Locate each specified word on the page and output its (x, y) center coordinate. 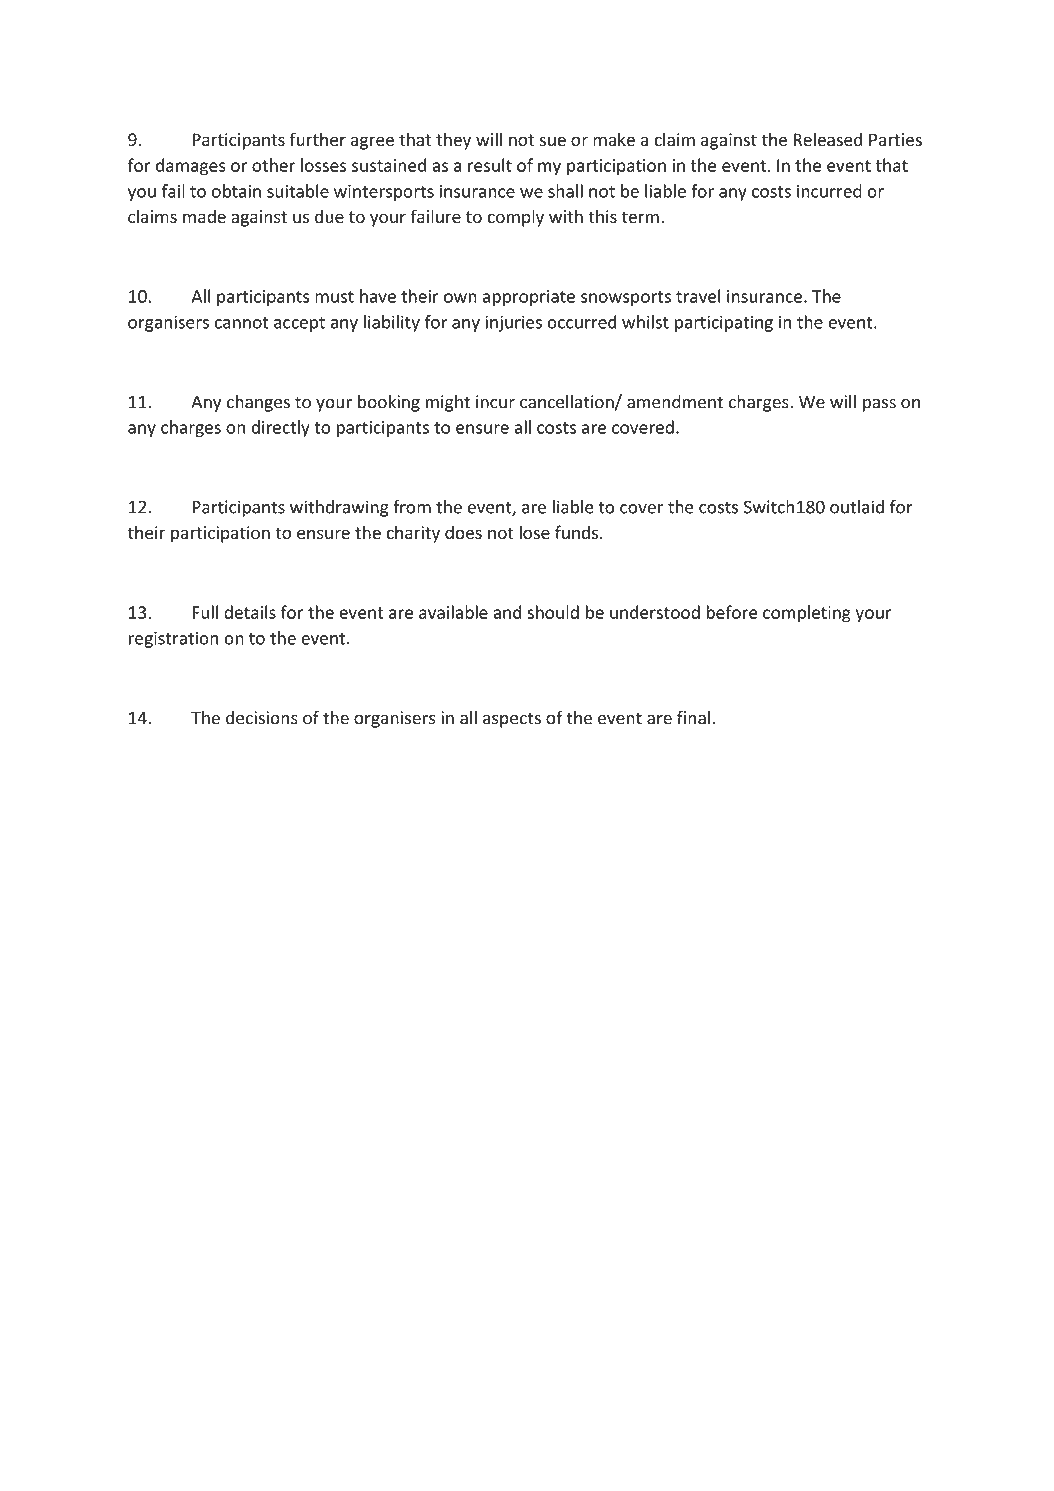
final (693, 717)
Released (828, 139)
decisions (262, 718)
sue (552, 141)
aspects (512, 720)
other (273, 165)
